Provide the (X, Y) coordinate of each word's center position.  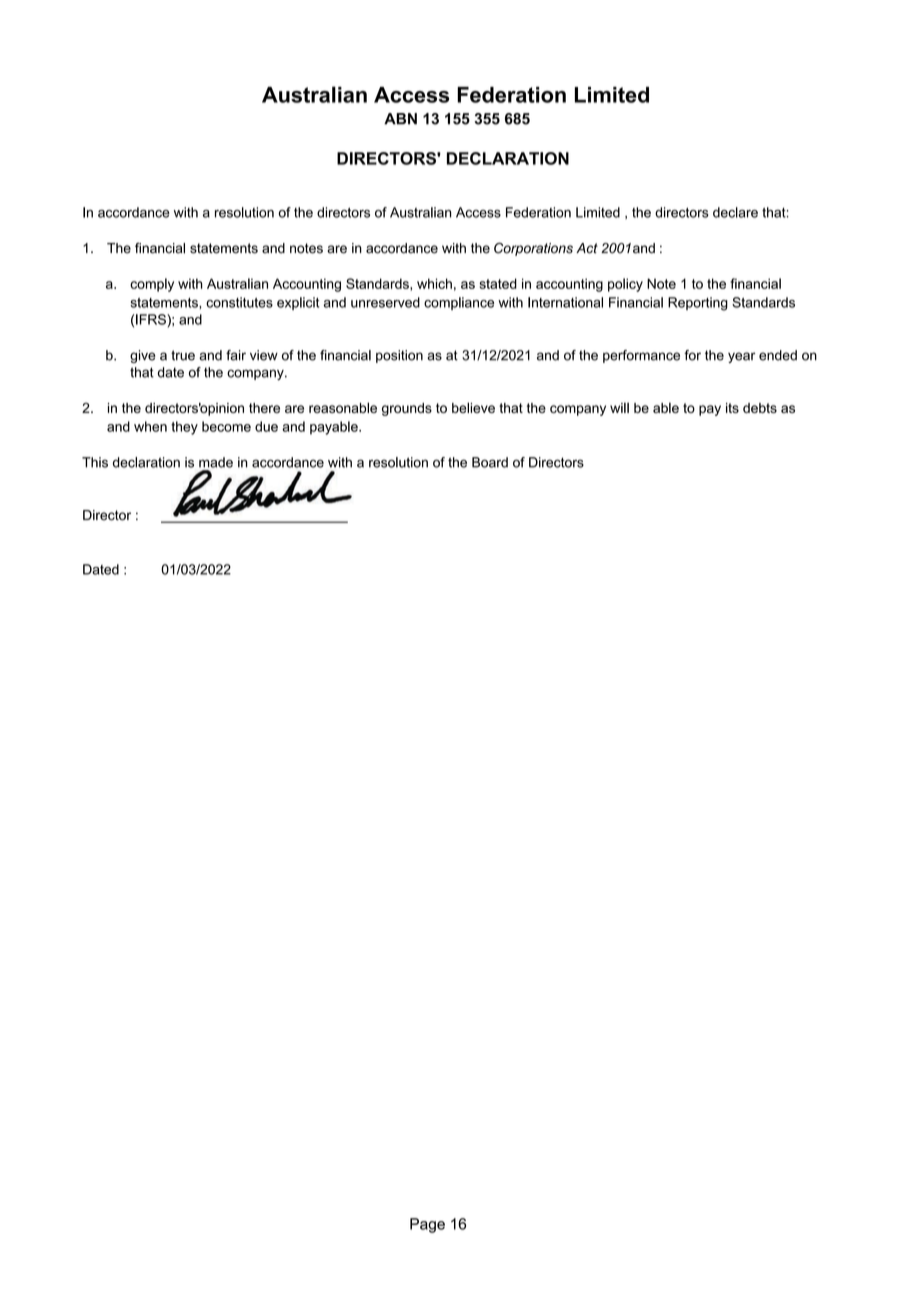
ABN (400, 119)
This (95, 462)
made (216, 462)
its (732, 408)
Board (490, 462)
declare (735, 212)
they (184, 428)
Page (427, 1225)
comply (152, 285)
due (266, 426)
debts (760, 408)
